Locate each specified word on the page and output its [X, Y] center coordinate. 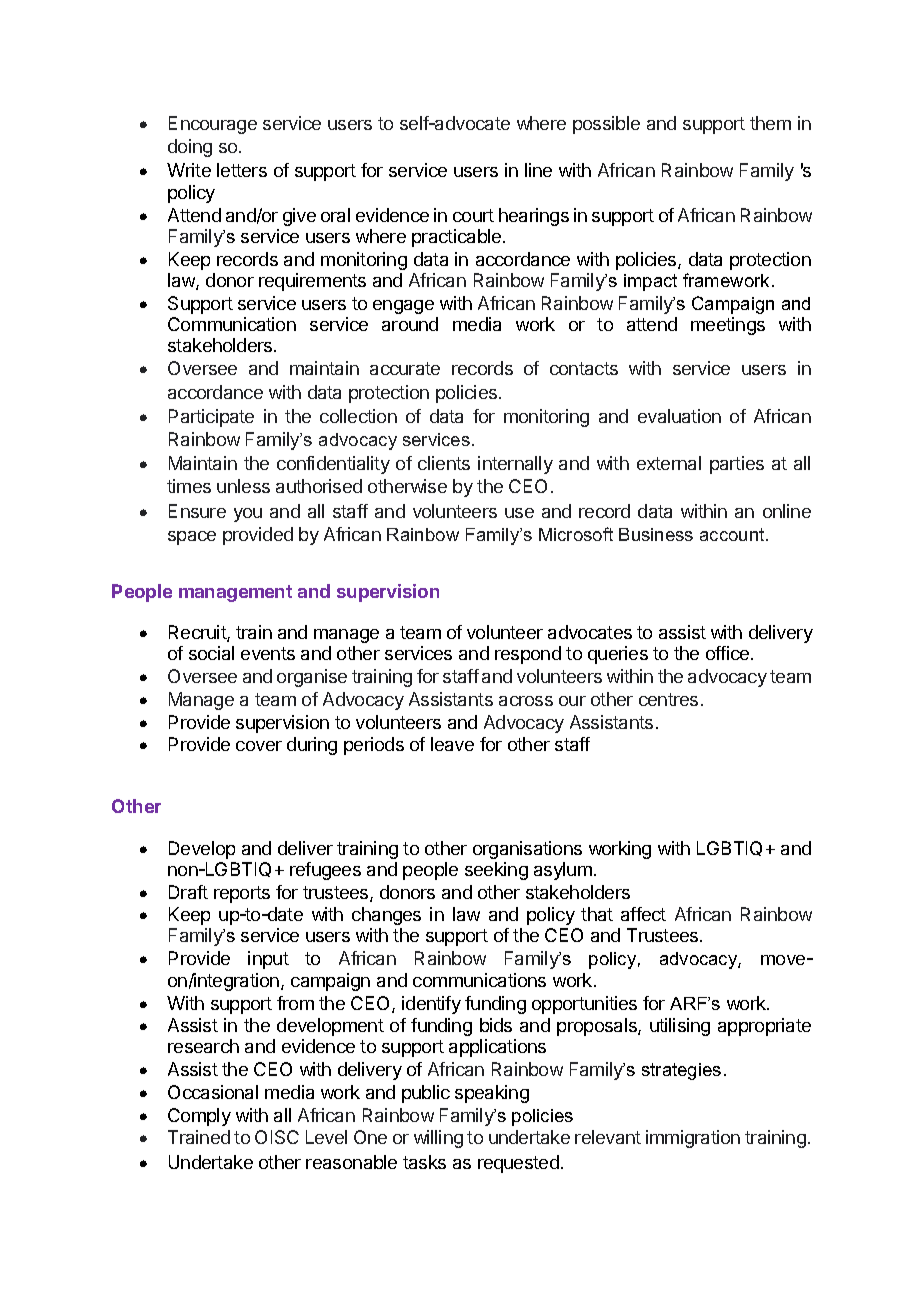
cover [259, 746]
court [473, 215]
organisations [527, 850]
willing [438, 1139]
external [669, 463]
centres [668, 699]
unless [243, 486]
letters [242, 170]
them [770, 123]
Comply [199, 1117]
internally [515, 465]
